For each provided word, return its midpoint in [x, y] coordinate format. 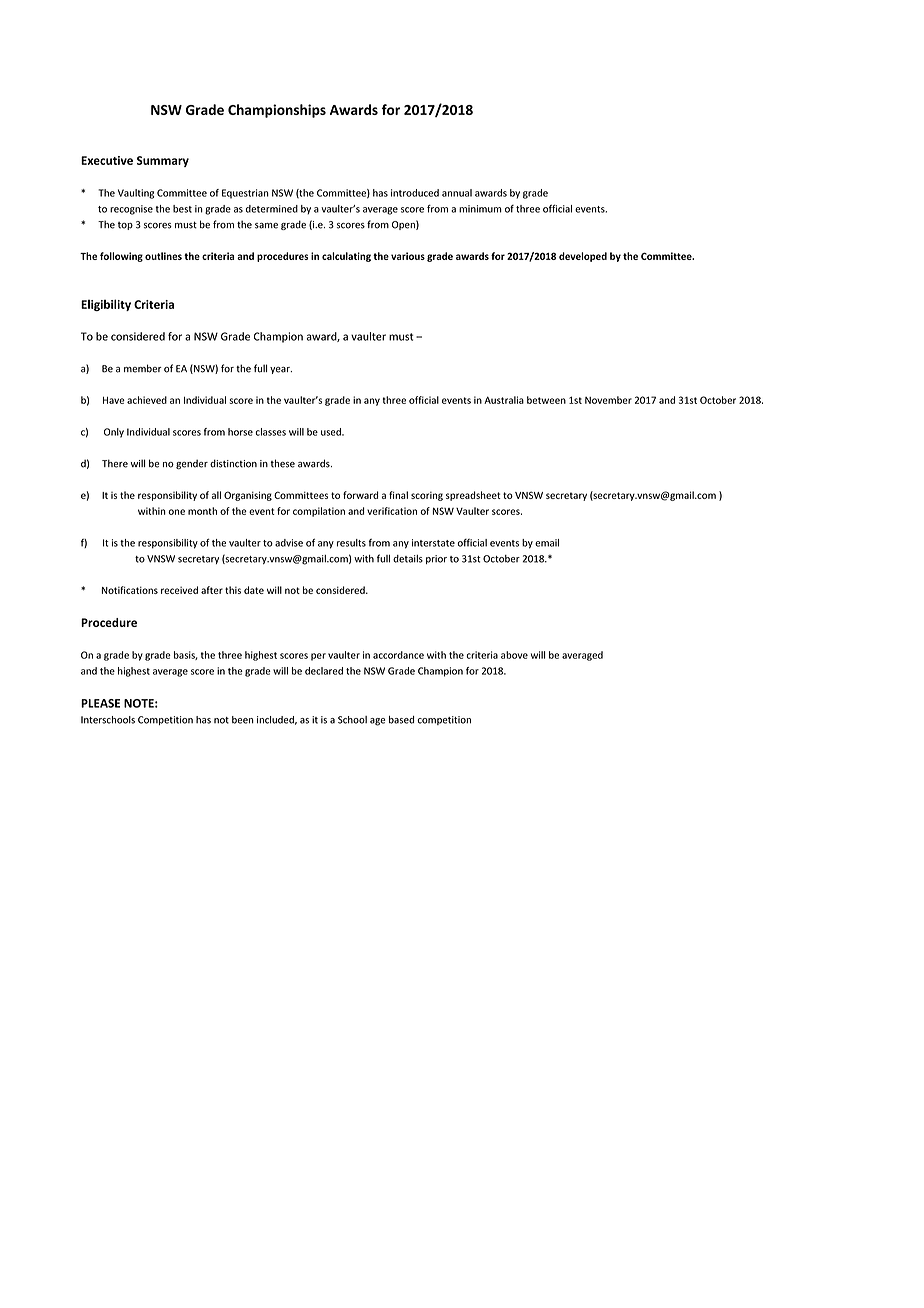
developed [583, 257]
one [176, 512]
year [281, 370]
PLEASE [100, 703]
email [547, 543]
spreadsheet [473, 496]
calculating [346, 257]
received [179, 590]
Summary [163, 161]
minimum [480, 209]
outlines [163, 256]
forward [360, 495]
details [408, 559]
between [546, 400]
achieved [147, 400]
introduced [415, 193]
